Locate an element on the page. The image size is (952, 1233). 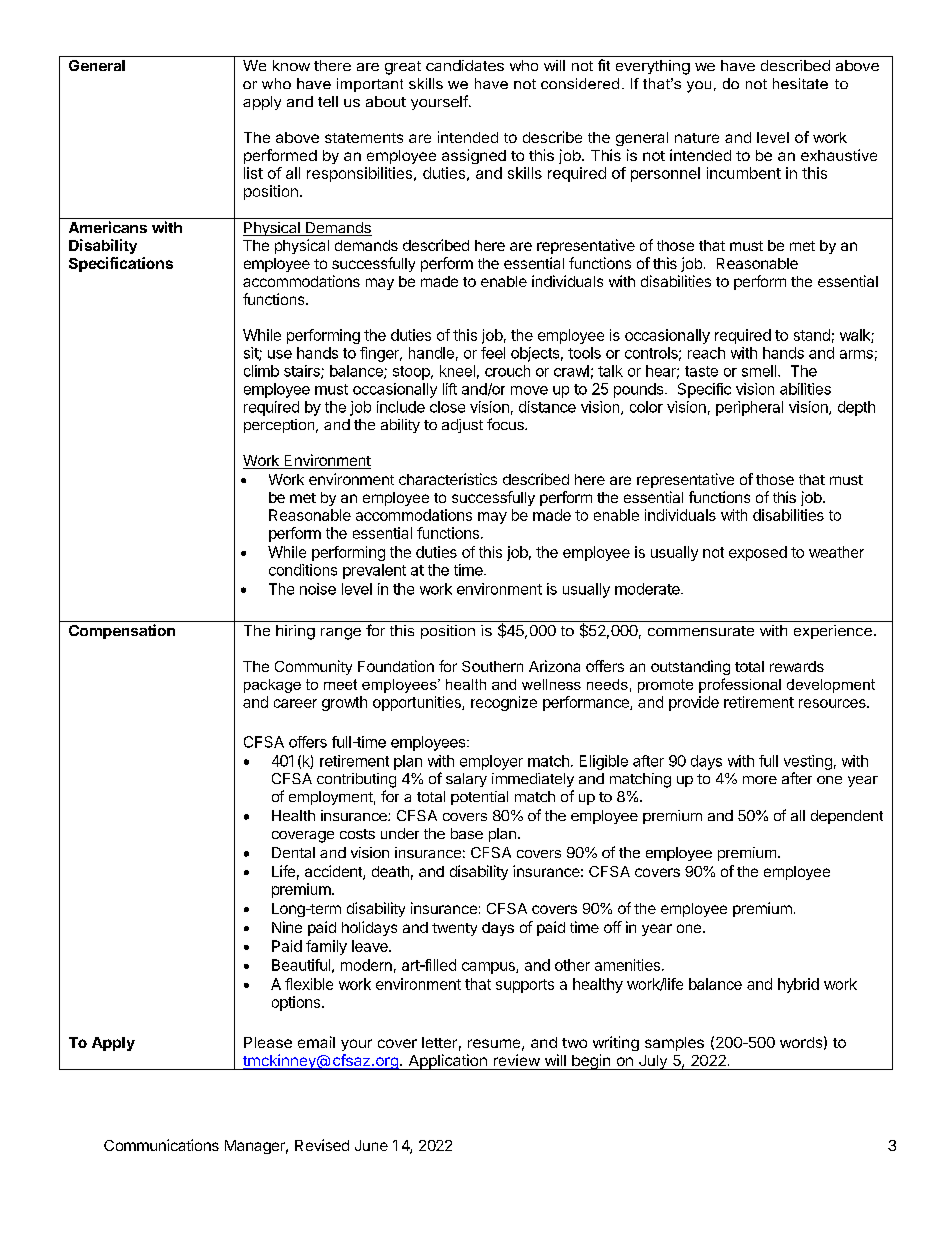
candidates is located at coordinates (465, 65).
